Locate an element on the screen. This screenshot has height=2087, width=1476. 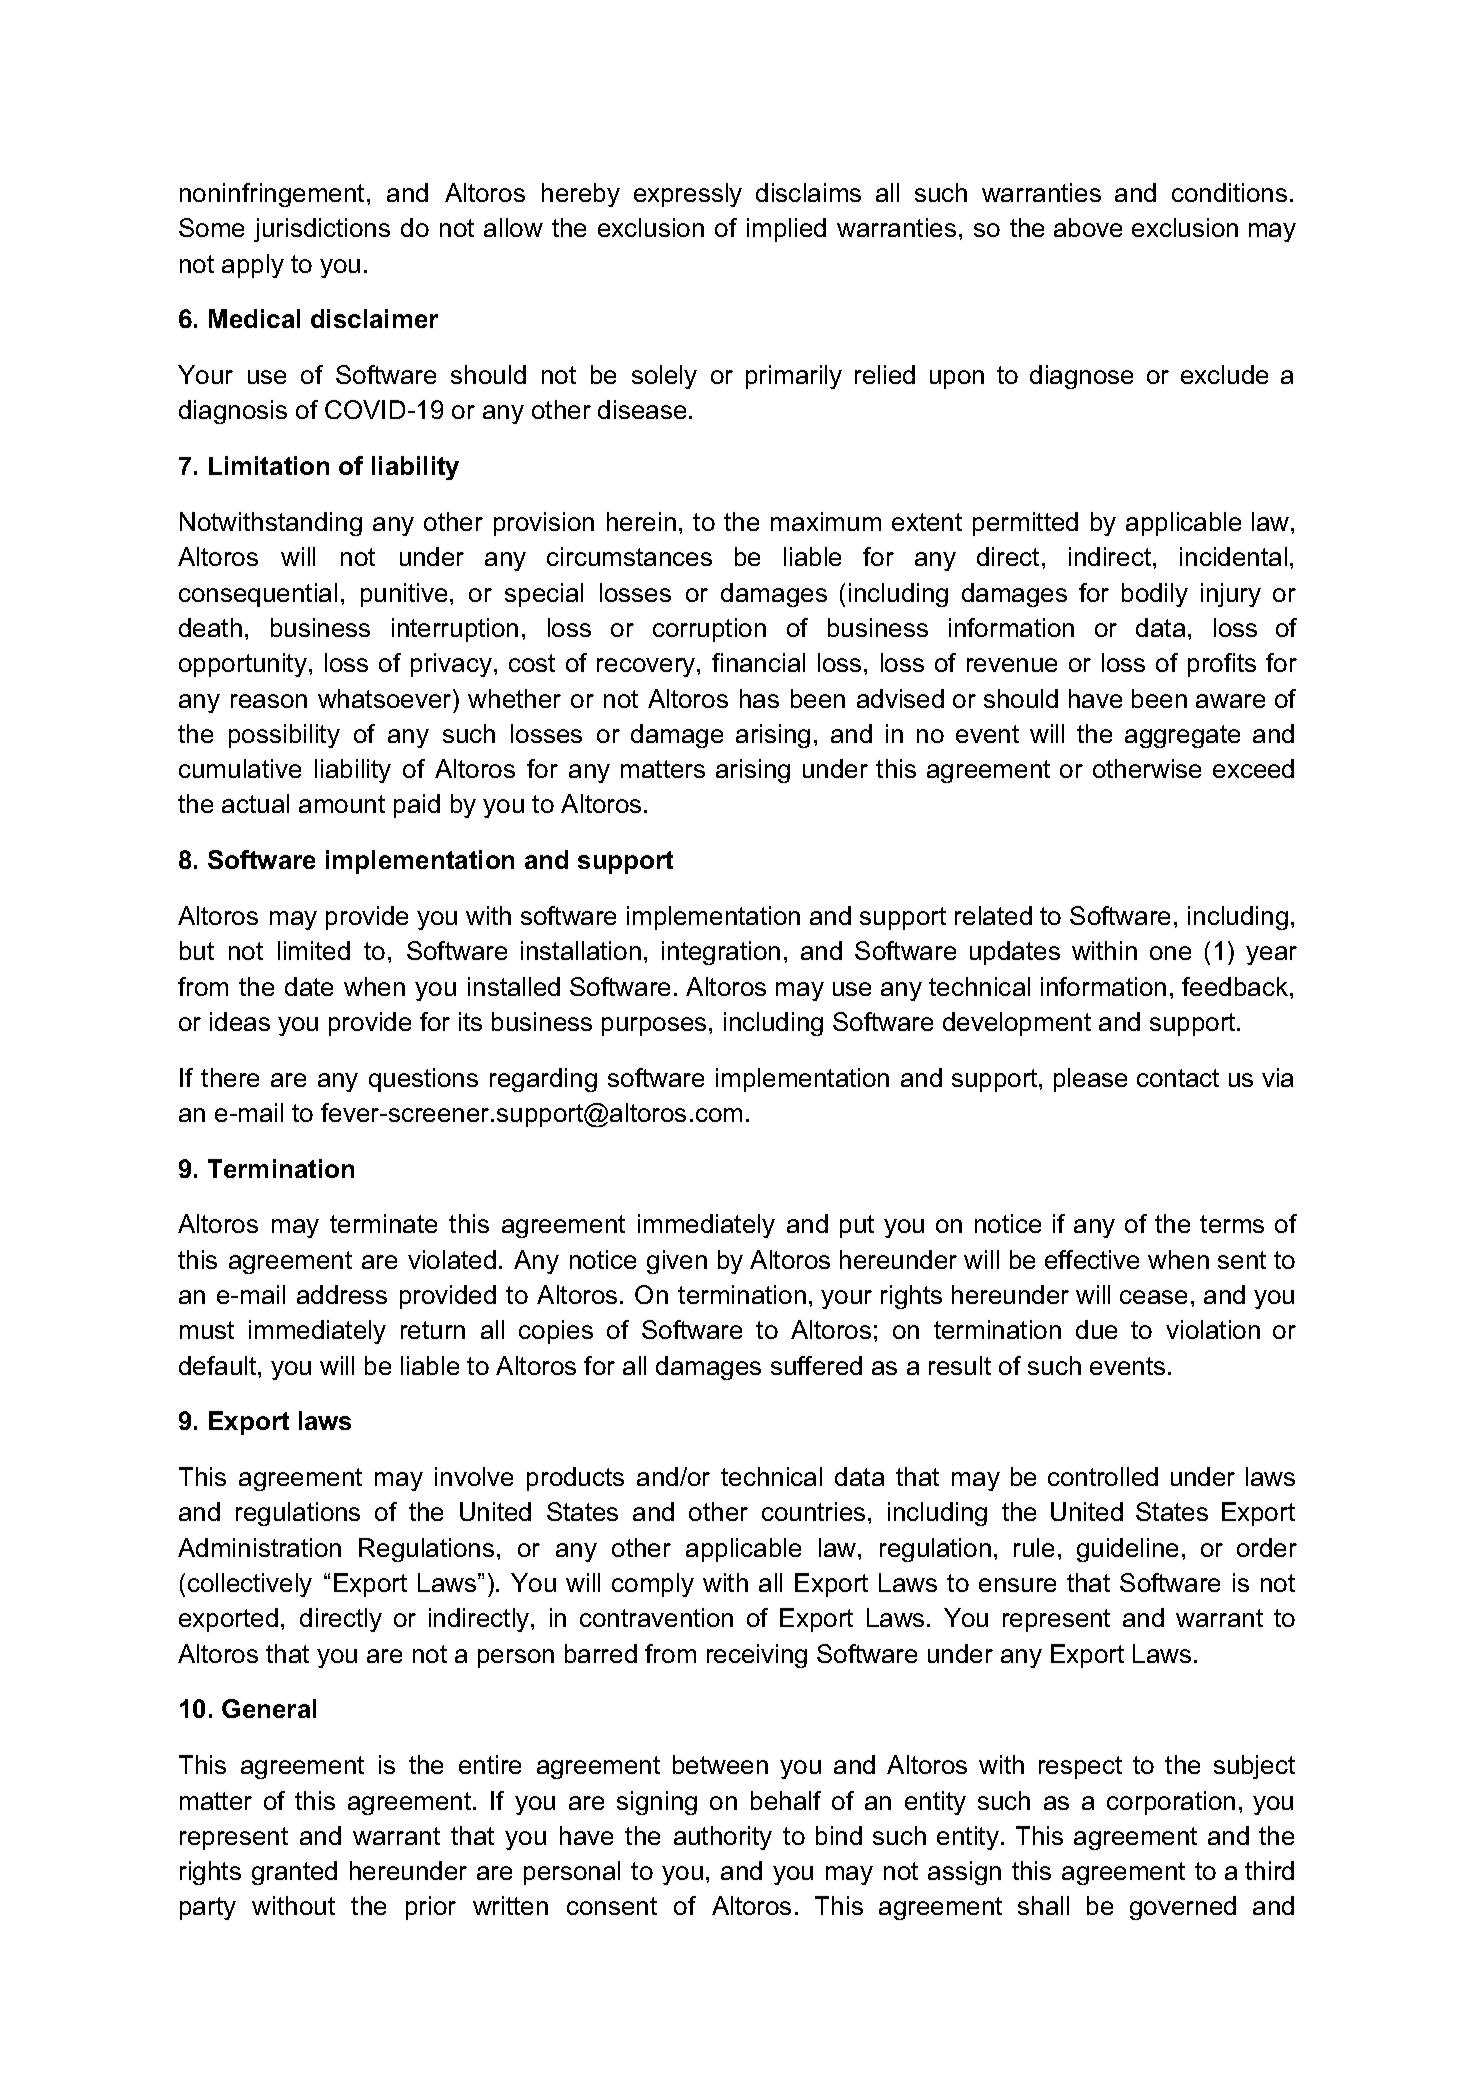
jurisdictions is located at coordinates (322, 230).
